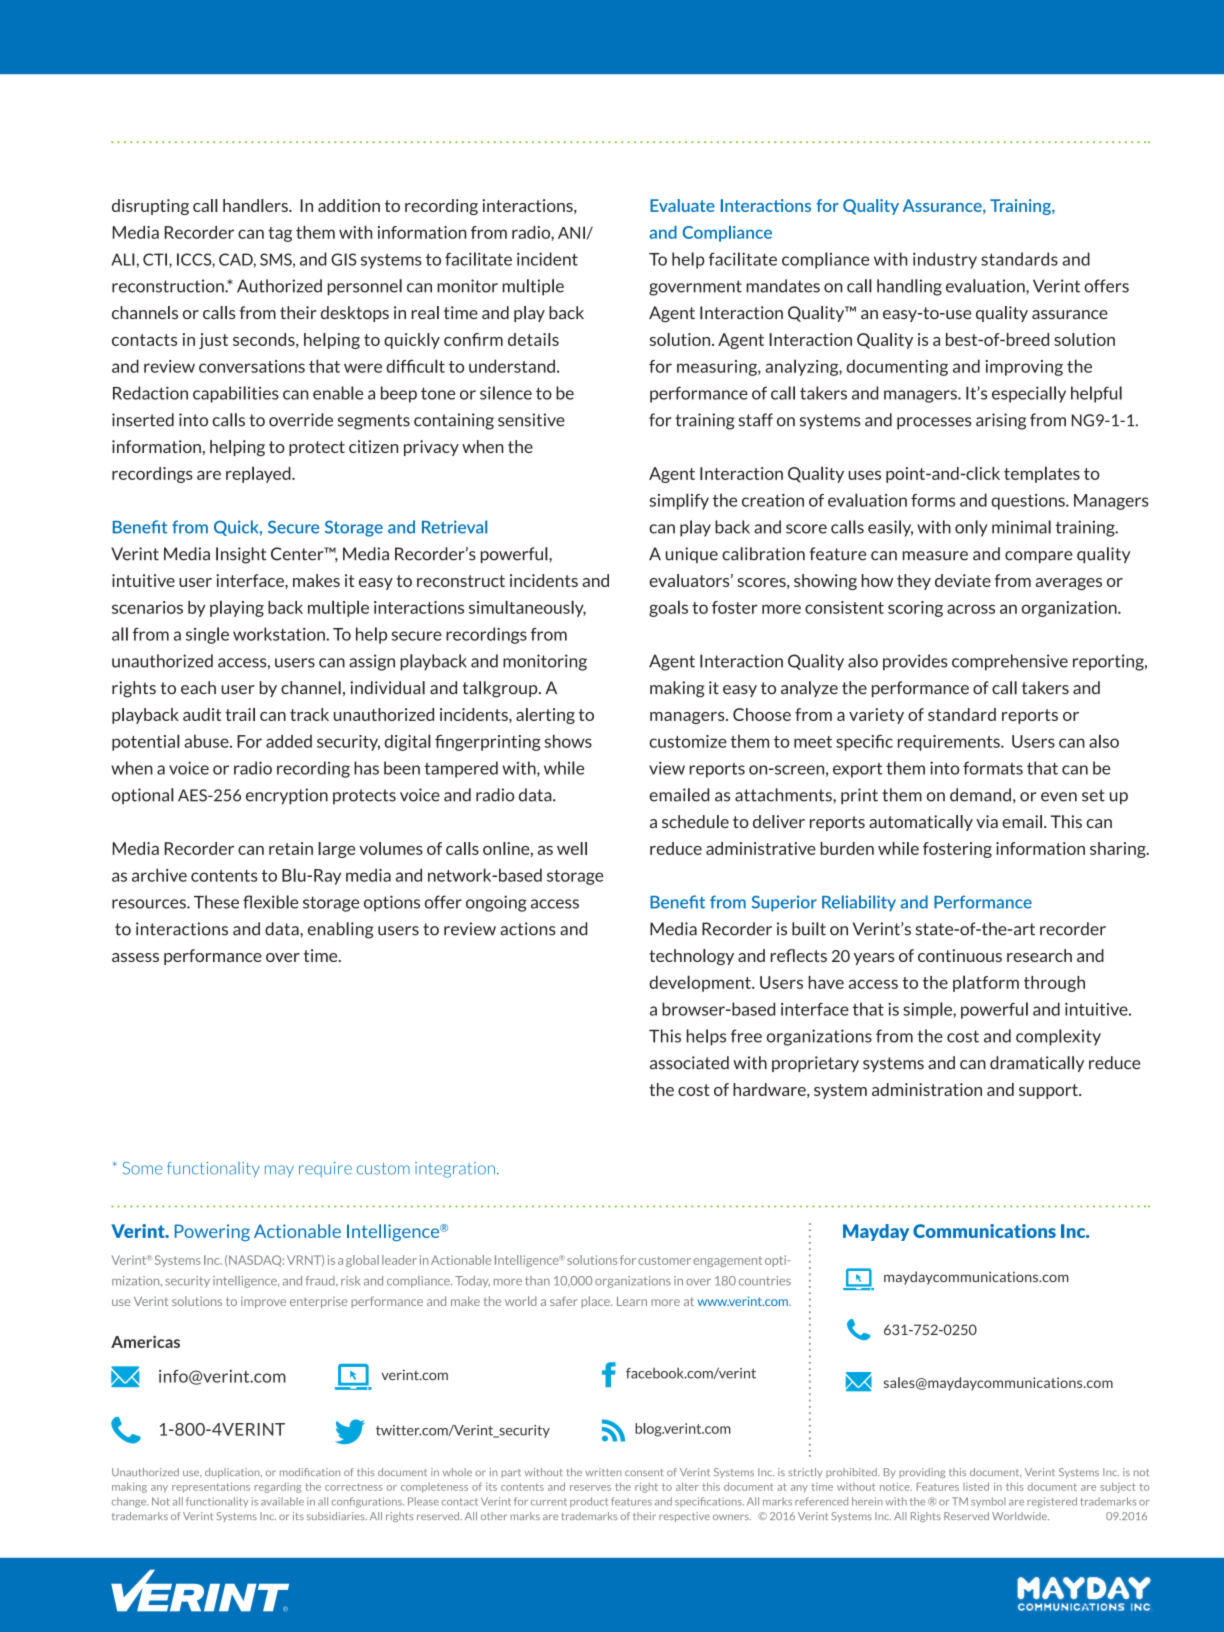 The height and width of the screenshot is (1632, 1224). What do you see at coordinates (689, 1063) in the screenshot?
I see `associated` at bounding box center [689, 1063].
